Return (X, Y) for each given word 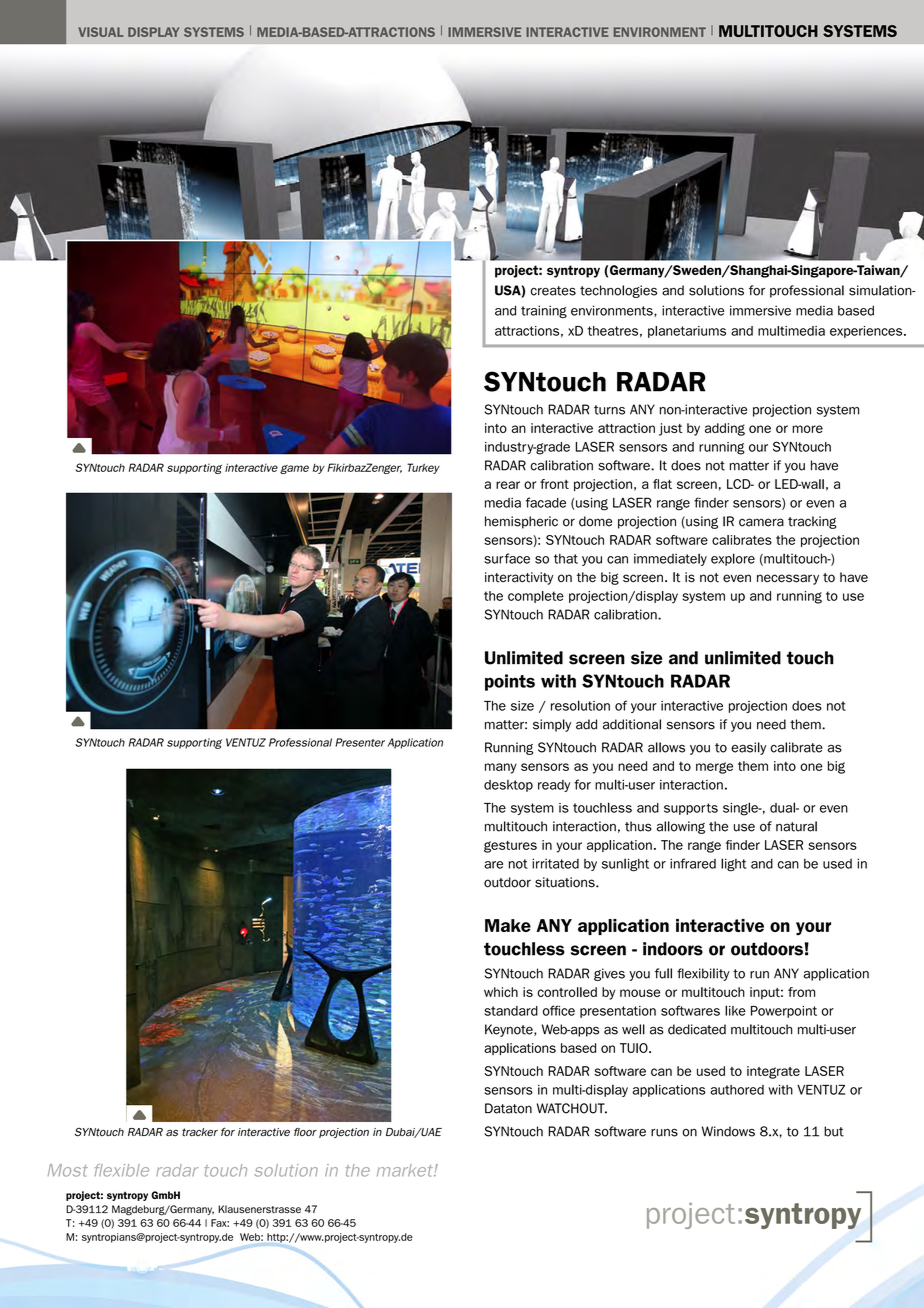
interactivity (519, 578)
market (406, 1170)
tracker (200, 1132)
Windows (728, 1131)
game (294, 469)
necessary (788, 579)
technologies (618, 291)
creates (553, 291)
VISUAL (100, 32)
